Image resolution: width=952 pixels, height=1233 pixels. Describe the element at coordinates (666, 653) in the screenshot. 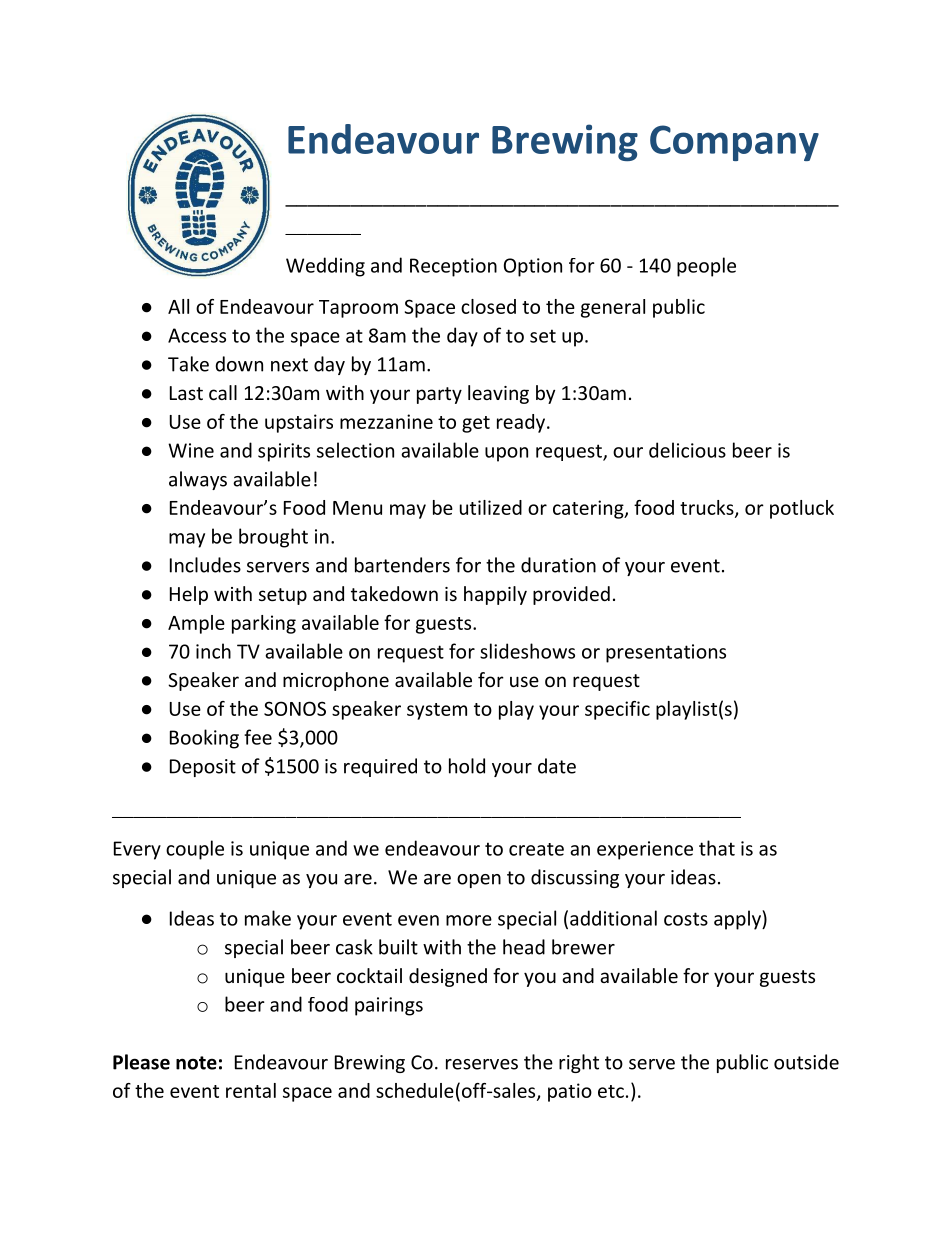

I see `presentations` at that location.
